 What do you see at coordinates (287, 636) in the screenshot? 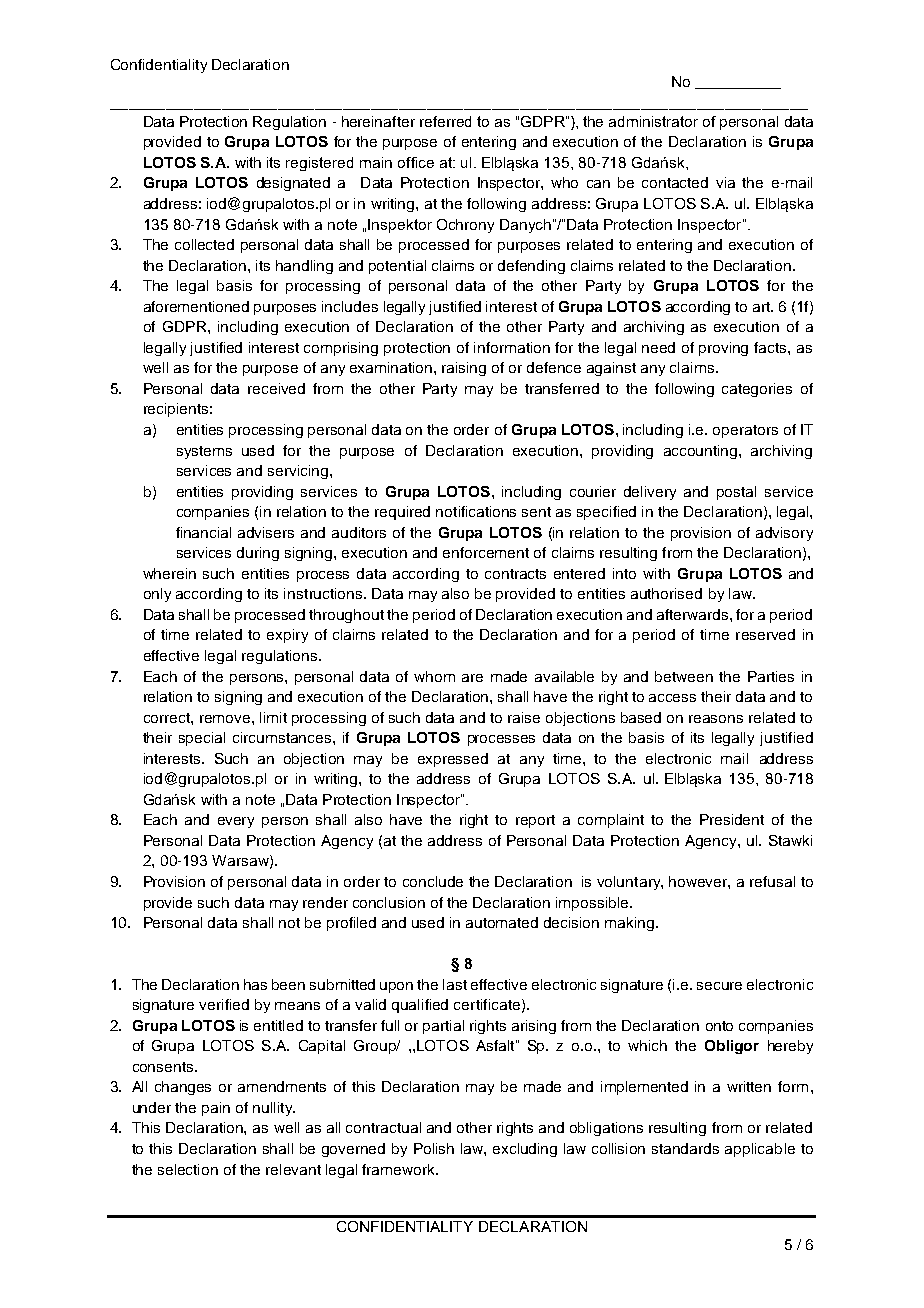
I see `expiry` at bounding box center [287, 636].
